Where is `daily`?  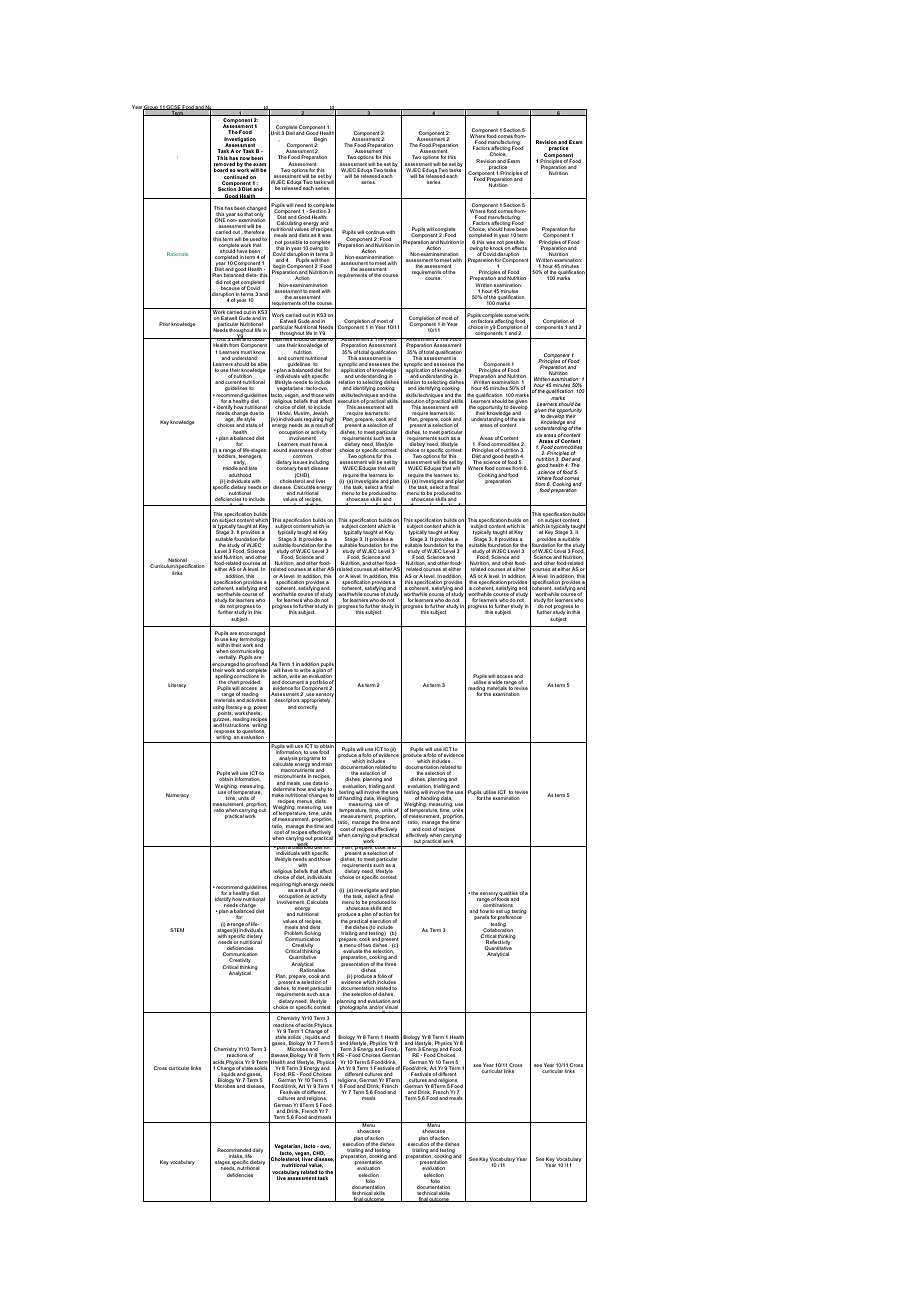 daily is located at coordinates (257, 1150).
